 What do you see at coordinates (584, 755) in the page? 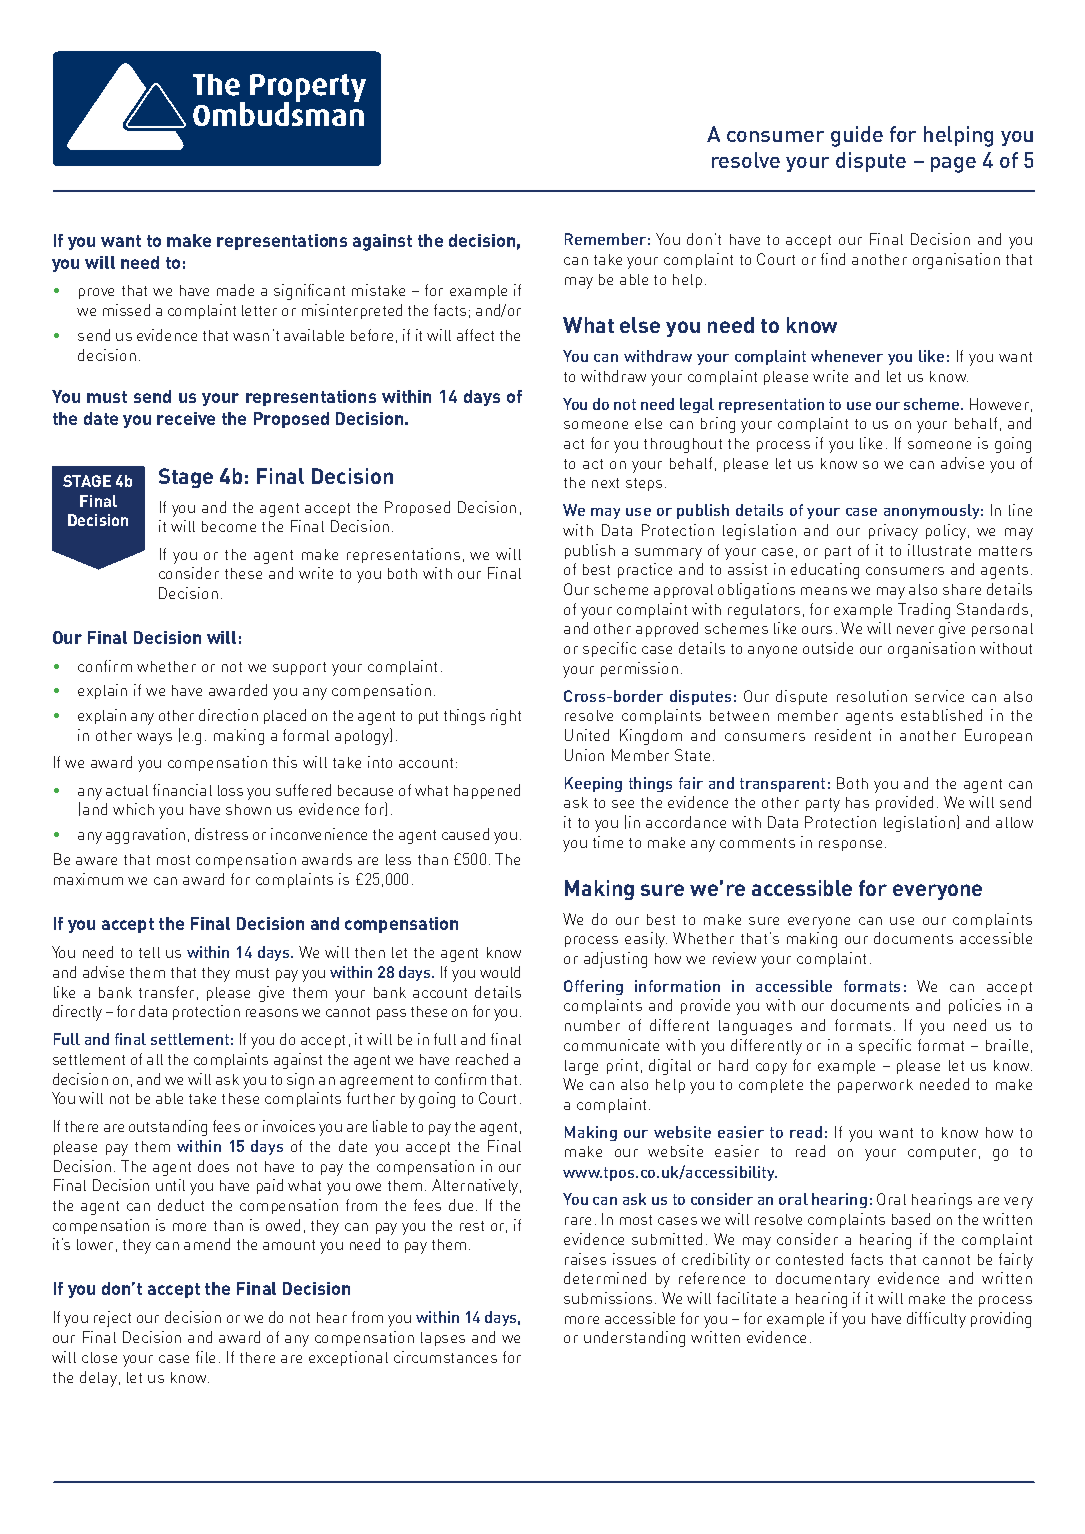
I see `Union` at bounding box center [584, 755].
